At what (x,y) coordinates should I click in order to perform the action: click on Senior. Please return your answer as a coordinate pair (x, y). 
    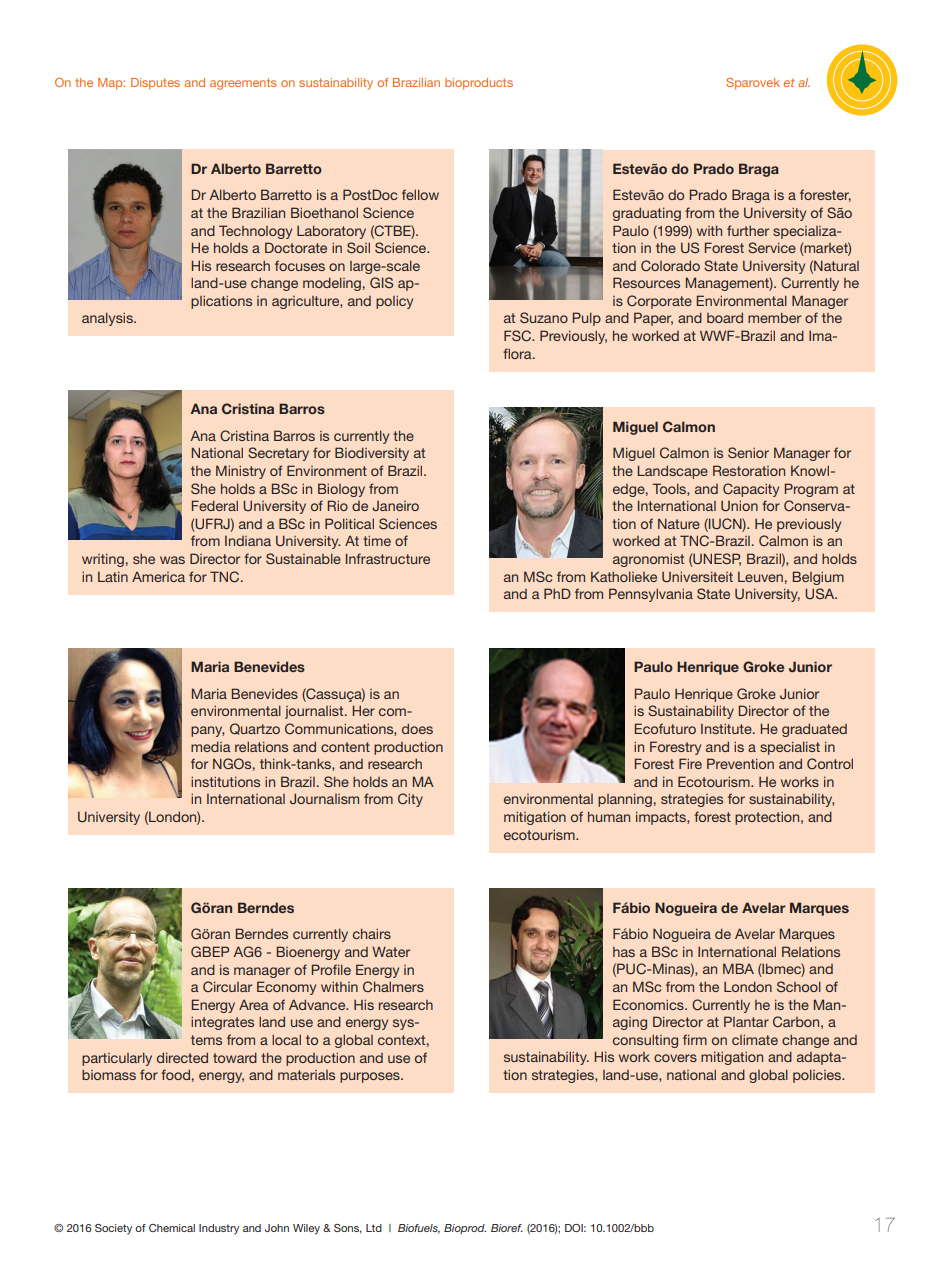
    Looking at the image, I should click on (748, 452).
